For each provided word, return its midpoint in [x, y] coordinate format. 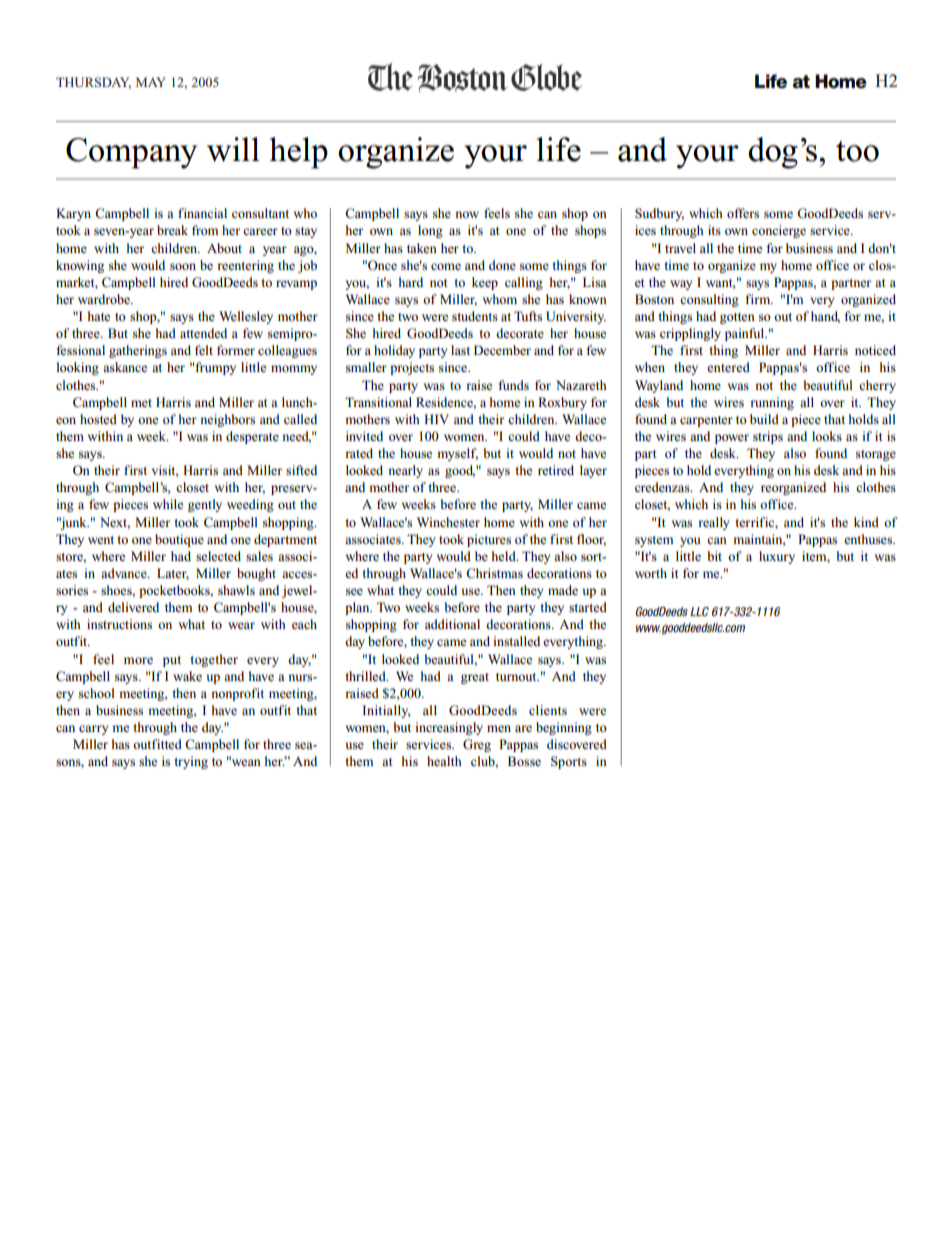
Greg [477, 745]
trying [191, 762]
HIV [436, 419]
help [298, 153]
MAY [151, 82]
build [764, 419]
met [141, 403]
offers [743, 213]
